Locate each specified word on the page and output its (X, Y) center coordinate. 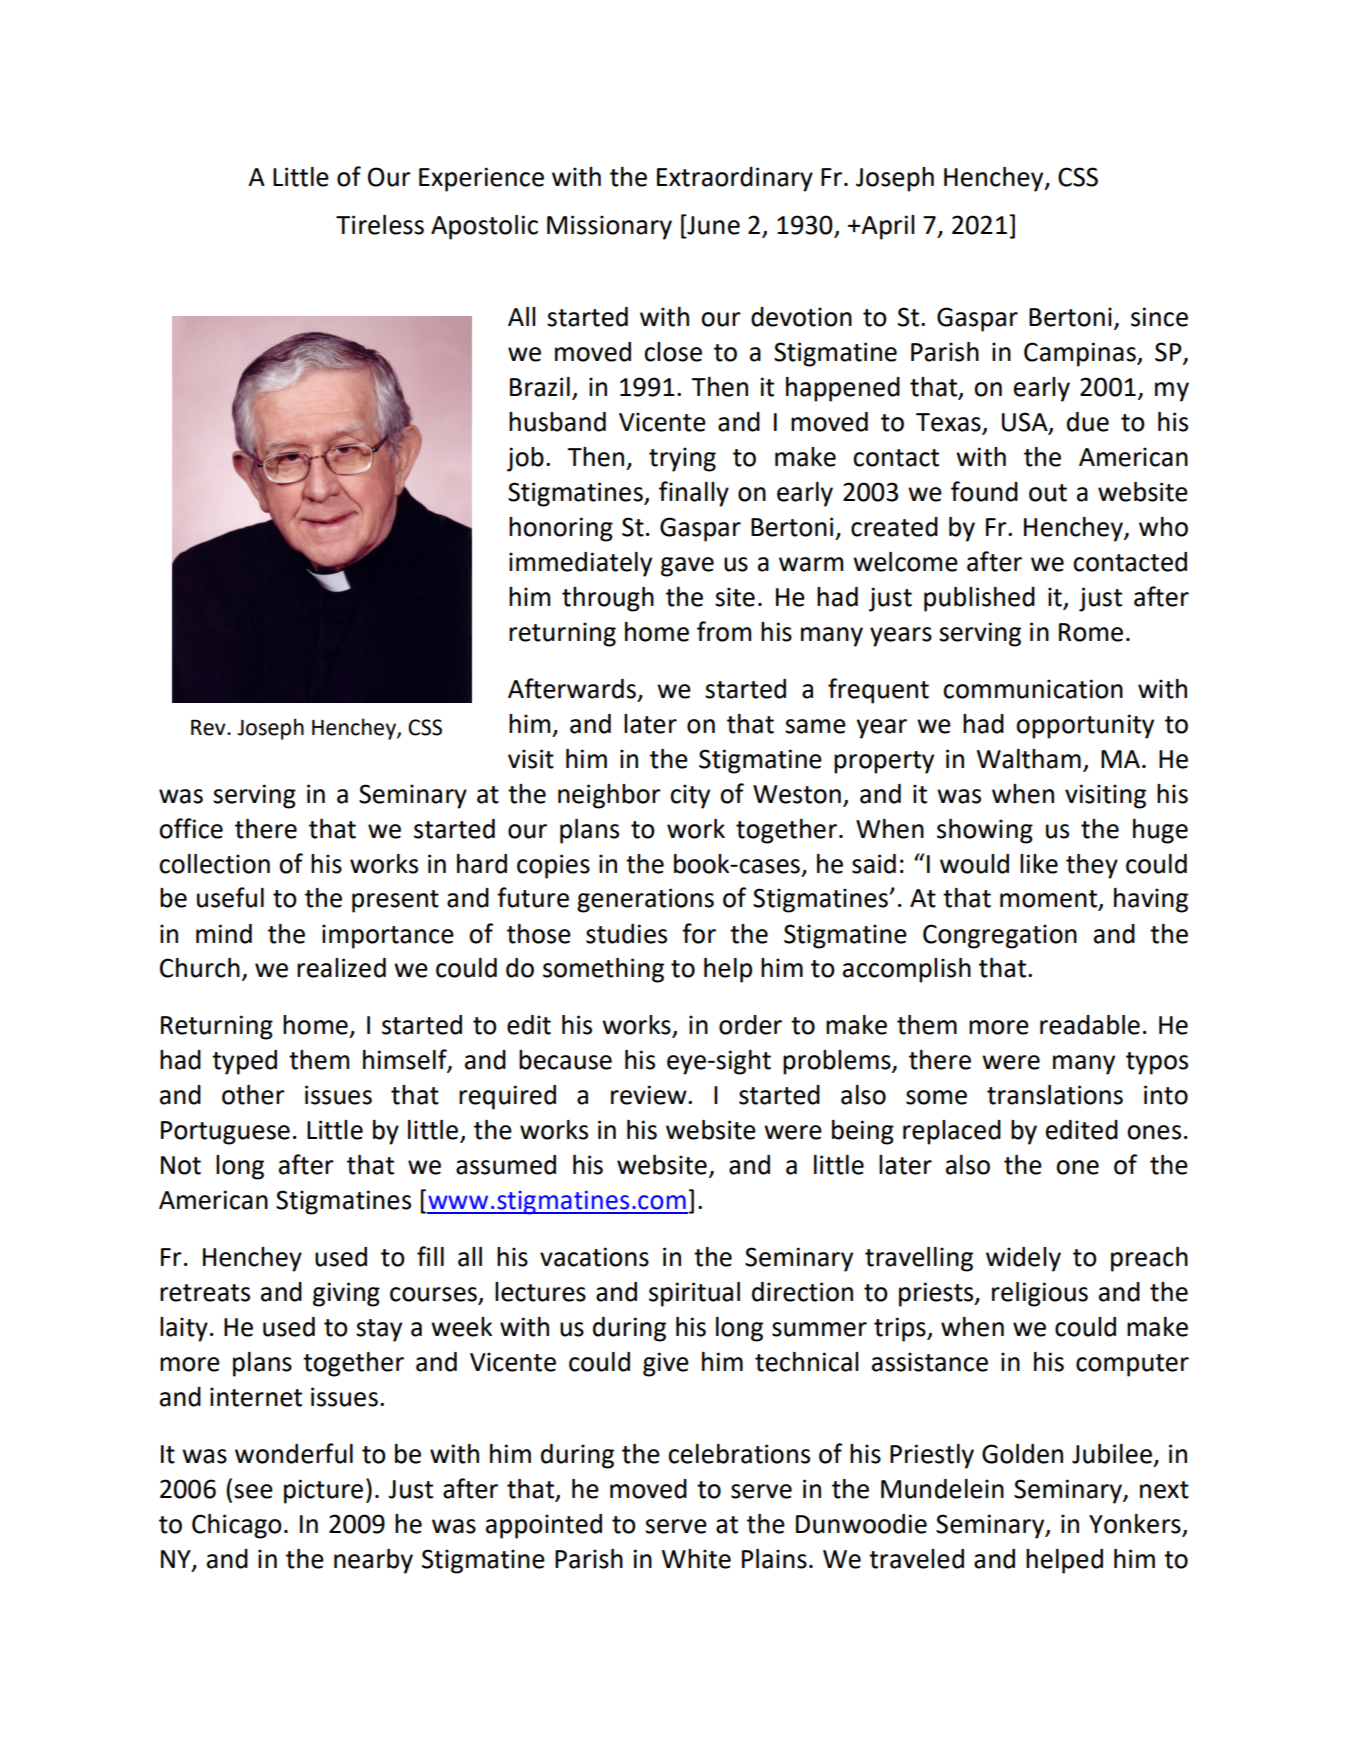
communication (1033, 689)
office (191, 828)
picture (323, 1491)
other (253, 1095)
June (712, 225)
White (696, 1559)
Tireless (380, 225)
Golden (1022, 1454)
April (887, 227)
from (724, 631)
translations (1055, 1095)
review (650, 1095)
